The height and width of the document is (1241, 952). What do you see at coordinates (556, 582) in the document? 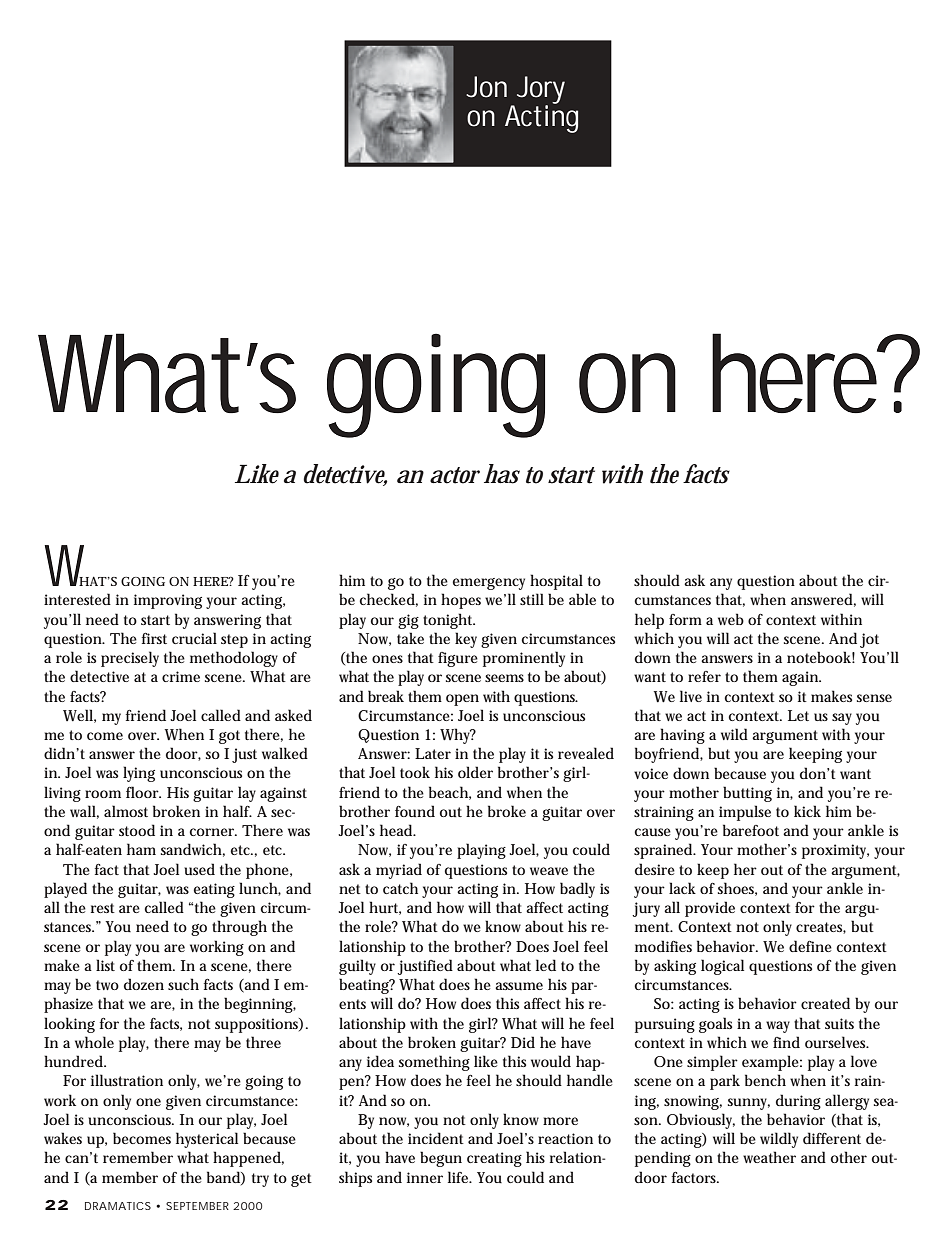
I see `hospital` at bounding box center [556, 582].
